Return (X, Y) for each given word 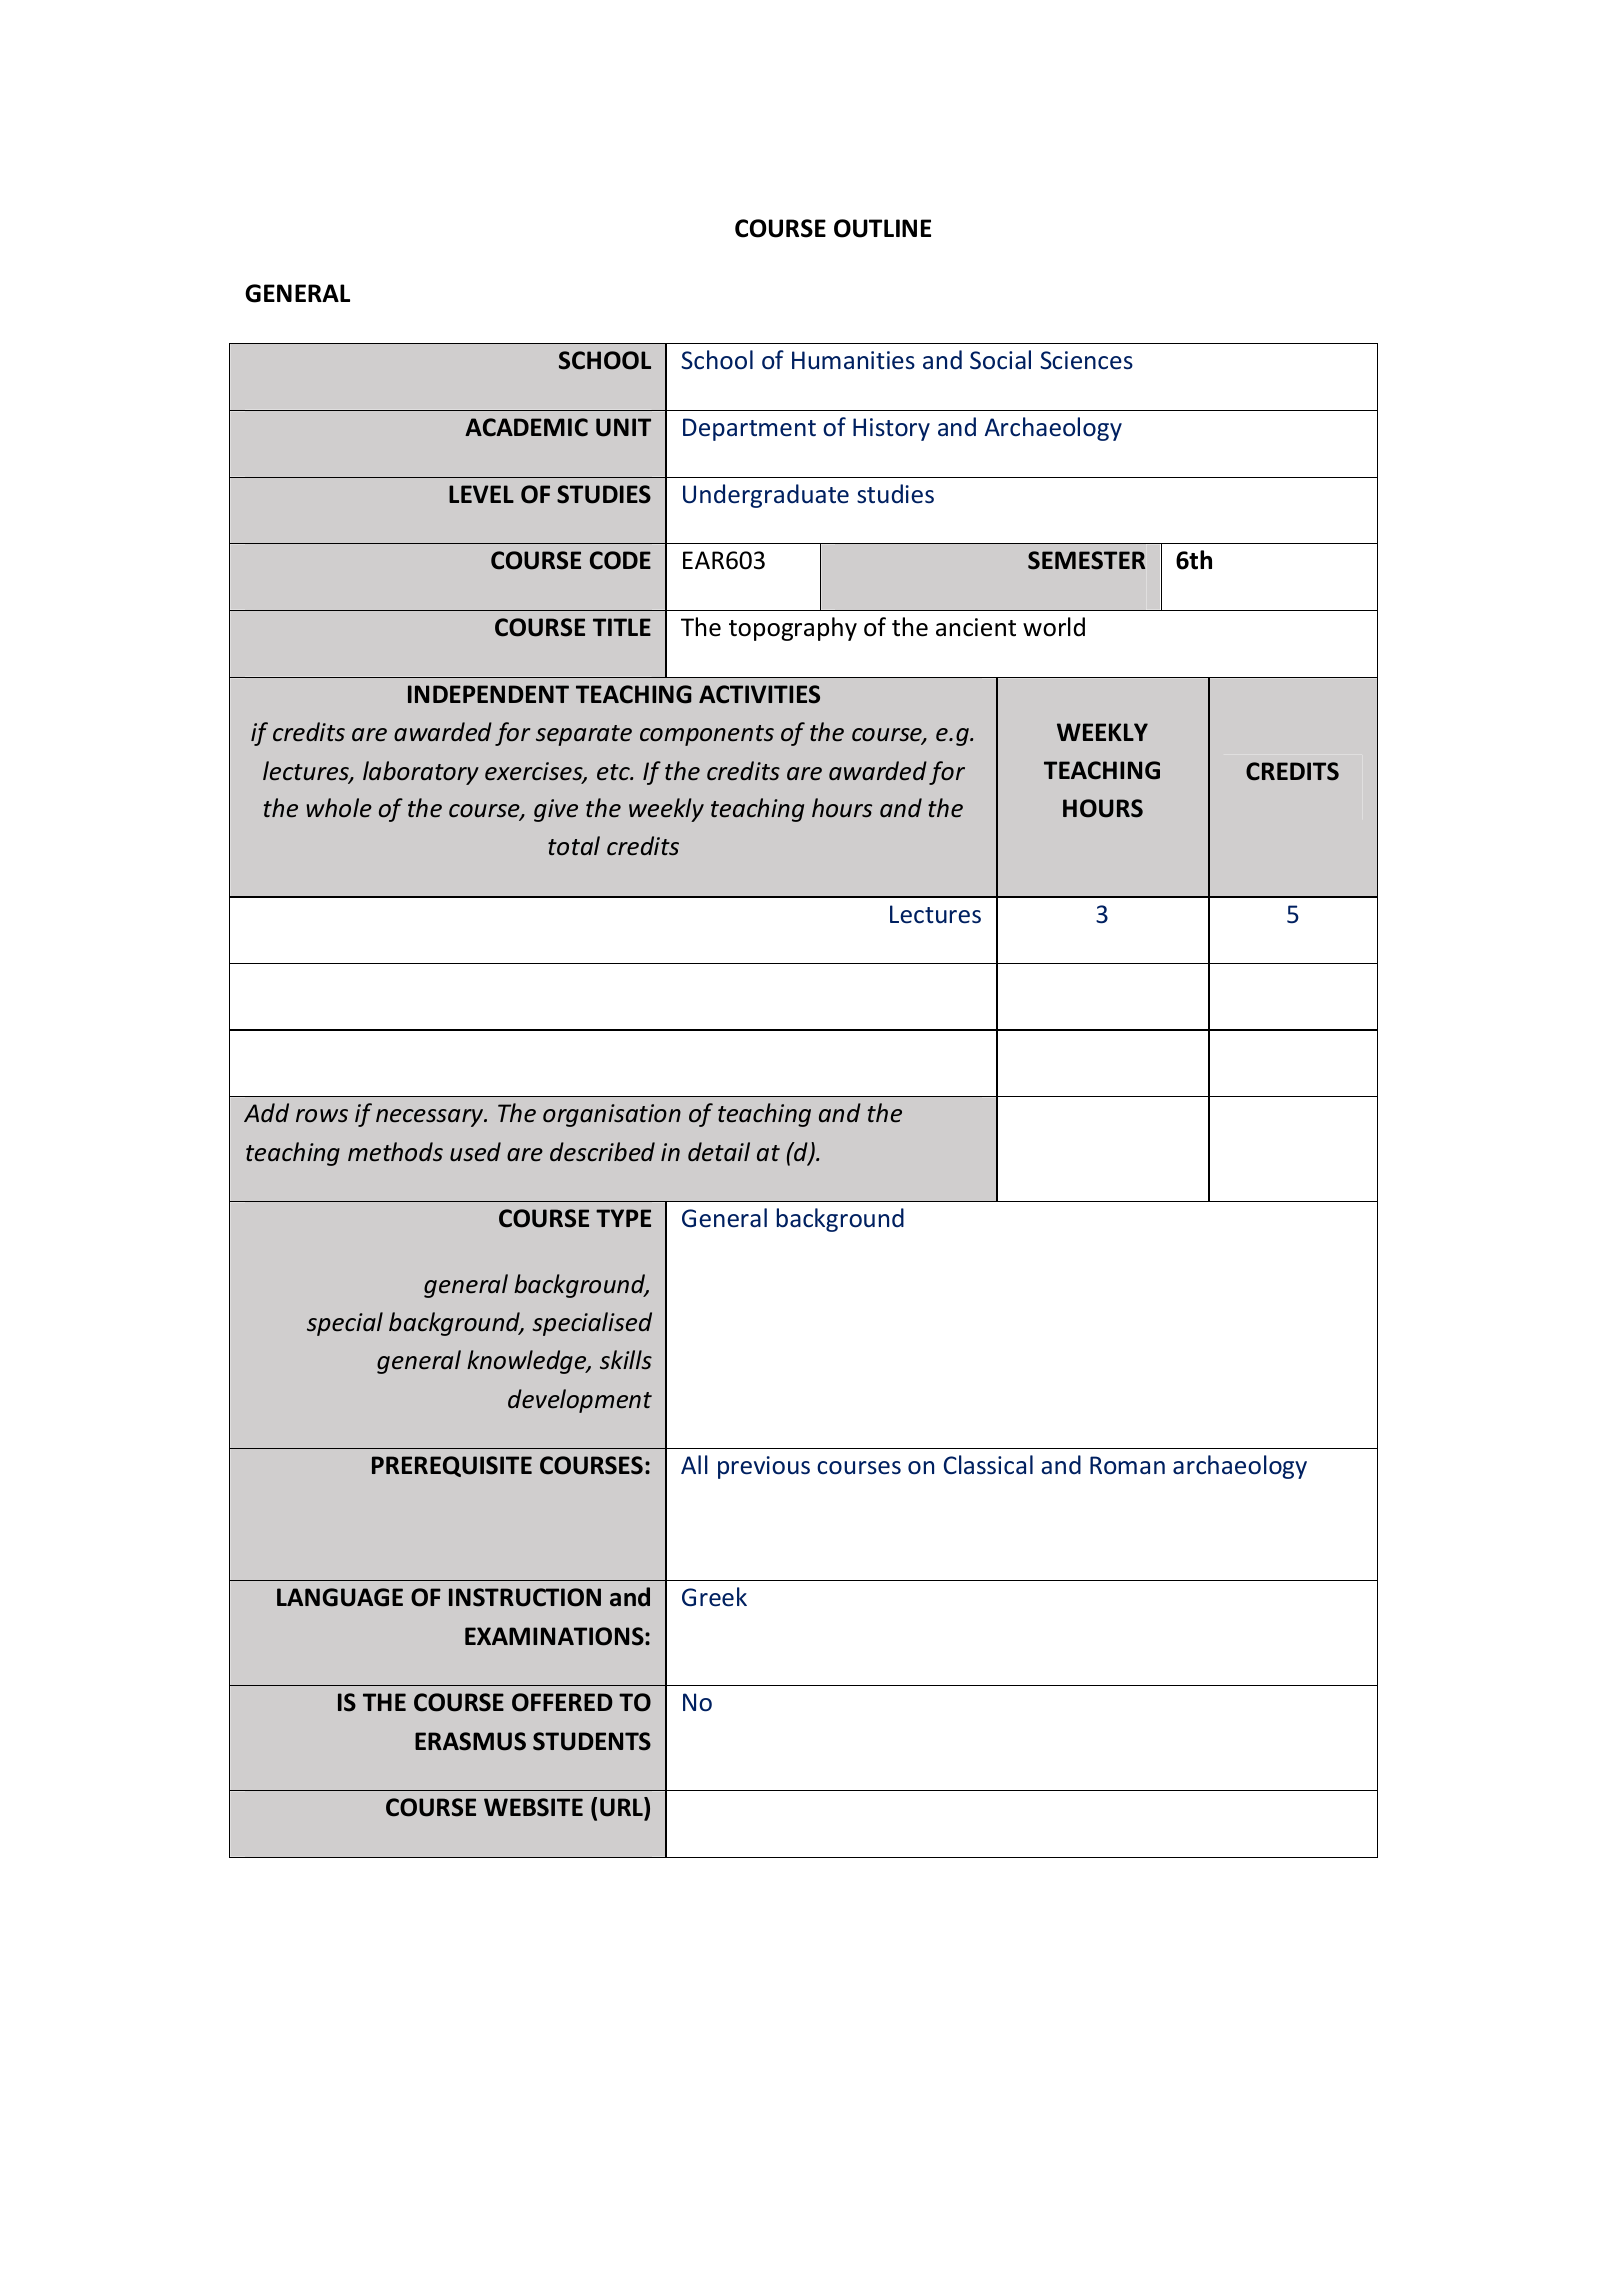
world (1054, 627)
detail (719, 1151)
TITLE (622, 627)
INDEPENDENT (488, 694)
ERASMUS (470, 1741)
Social (1000, 359)
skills (626, 1359)
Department (749, 429)
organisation (612, 1115)
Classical (988, 1464)
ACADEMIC (526, 427)
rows (322, 1115)
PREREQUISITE (452, 1466)
